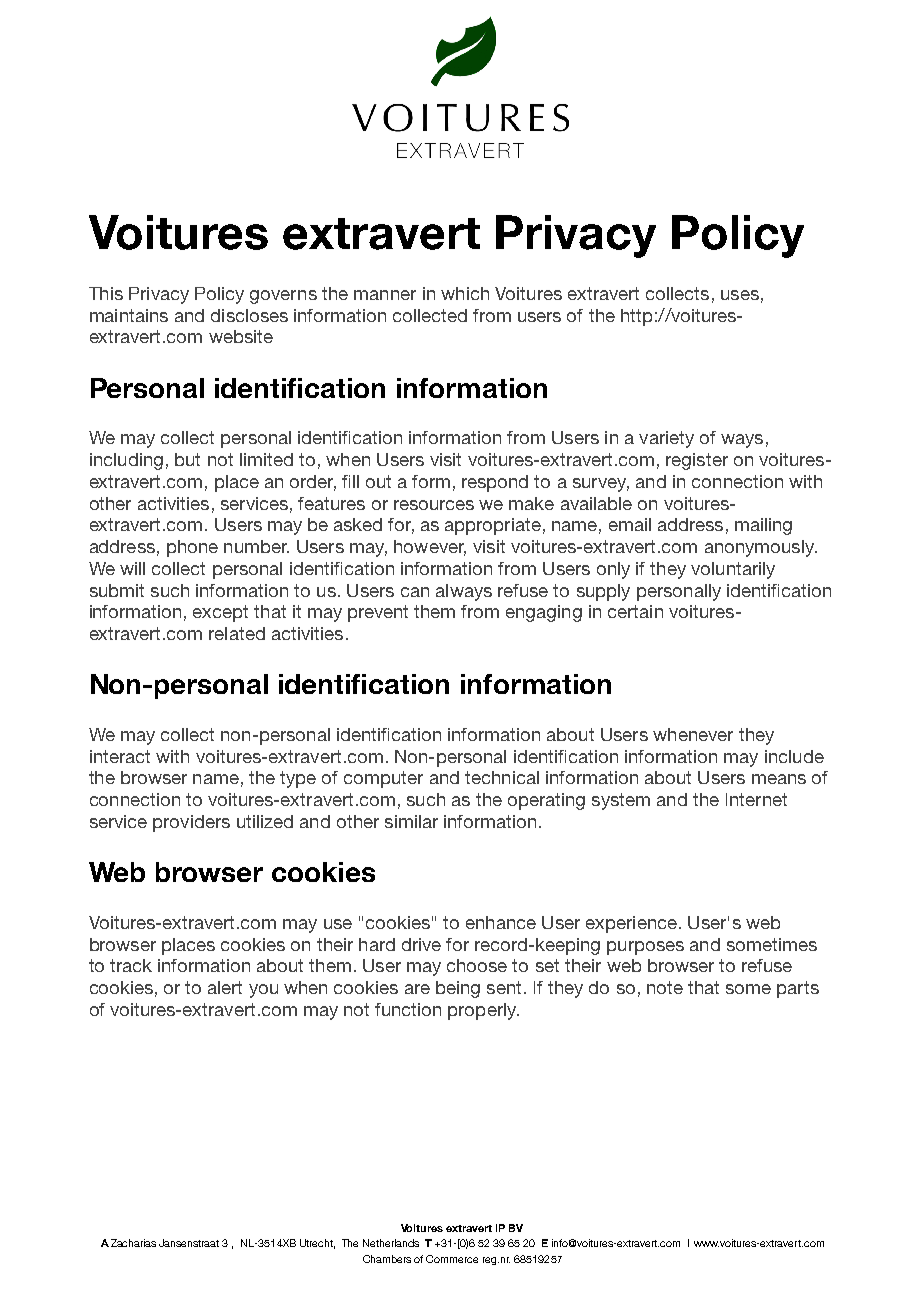 This document has height=1308, width=924. I want to click on phone, so click(192, 548).
